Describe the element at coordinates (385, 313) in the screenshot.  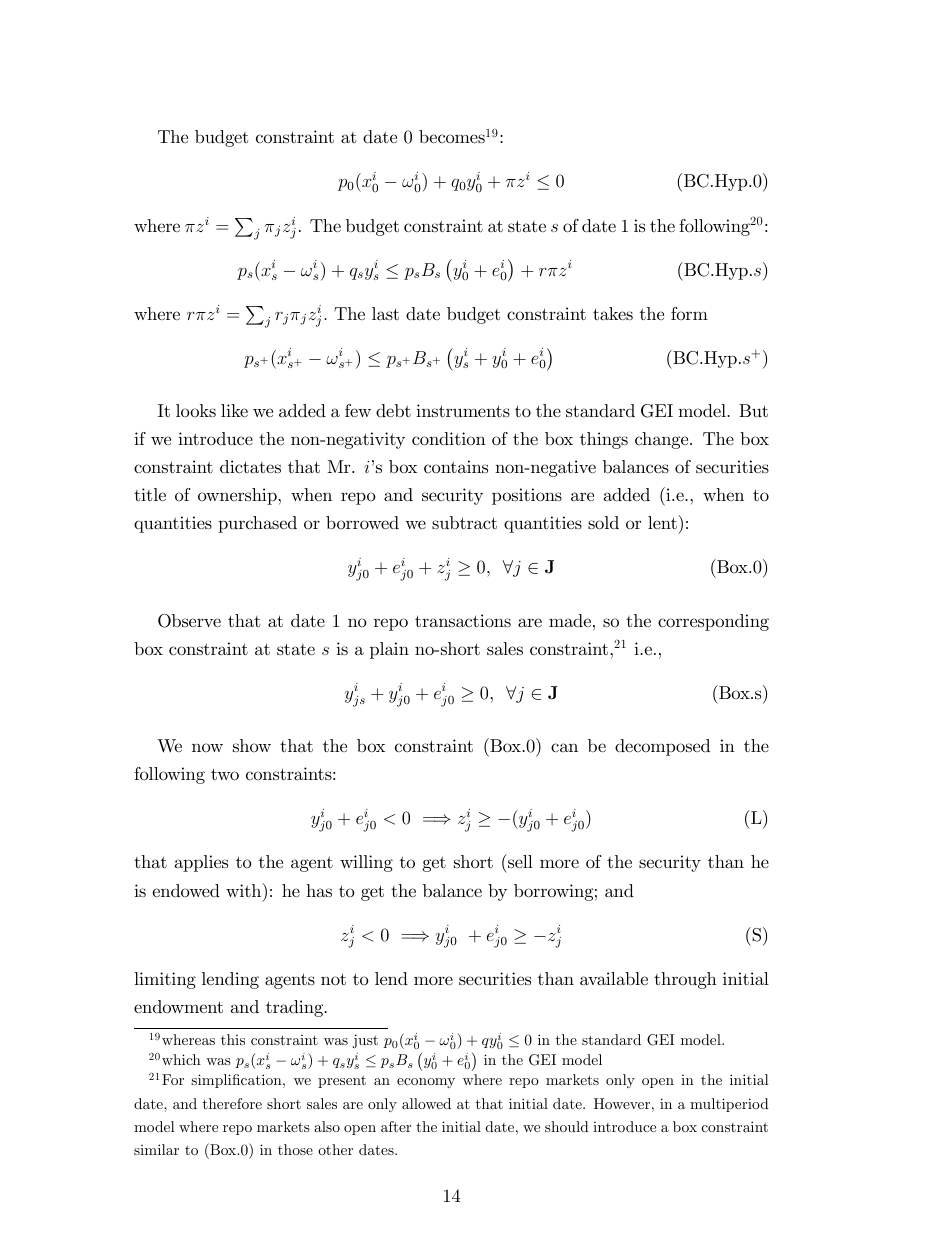
I see `last` at that location.
